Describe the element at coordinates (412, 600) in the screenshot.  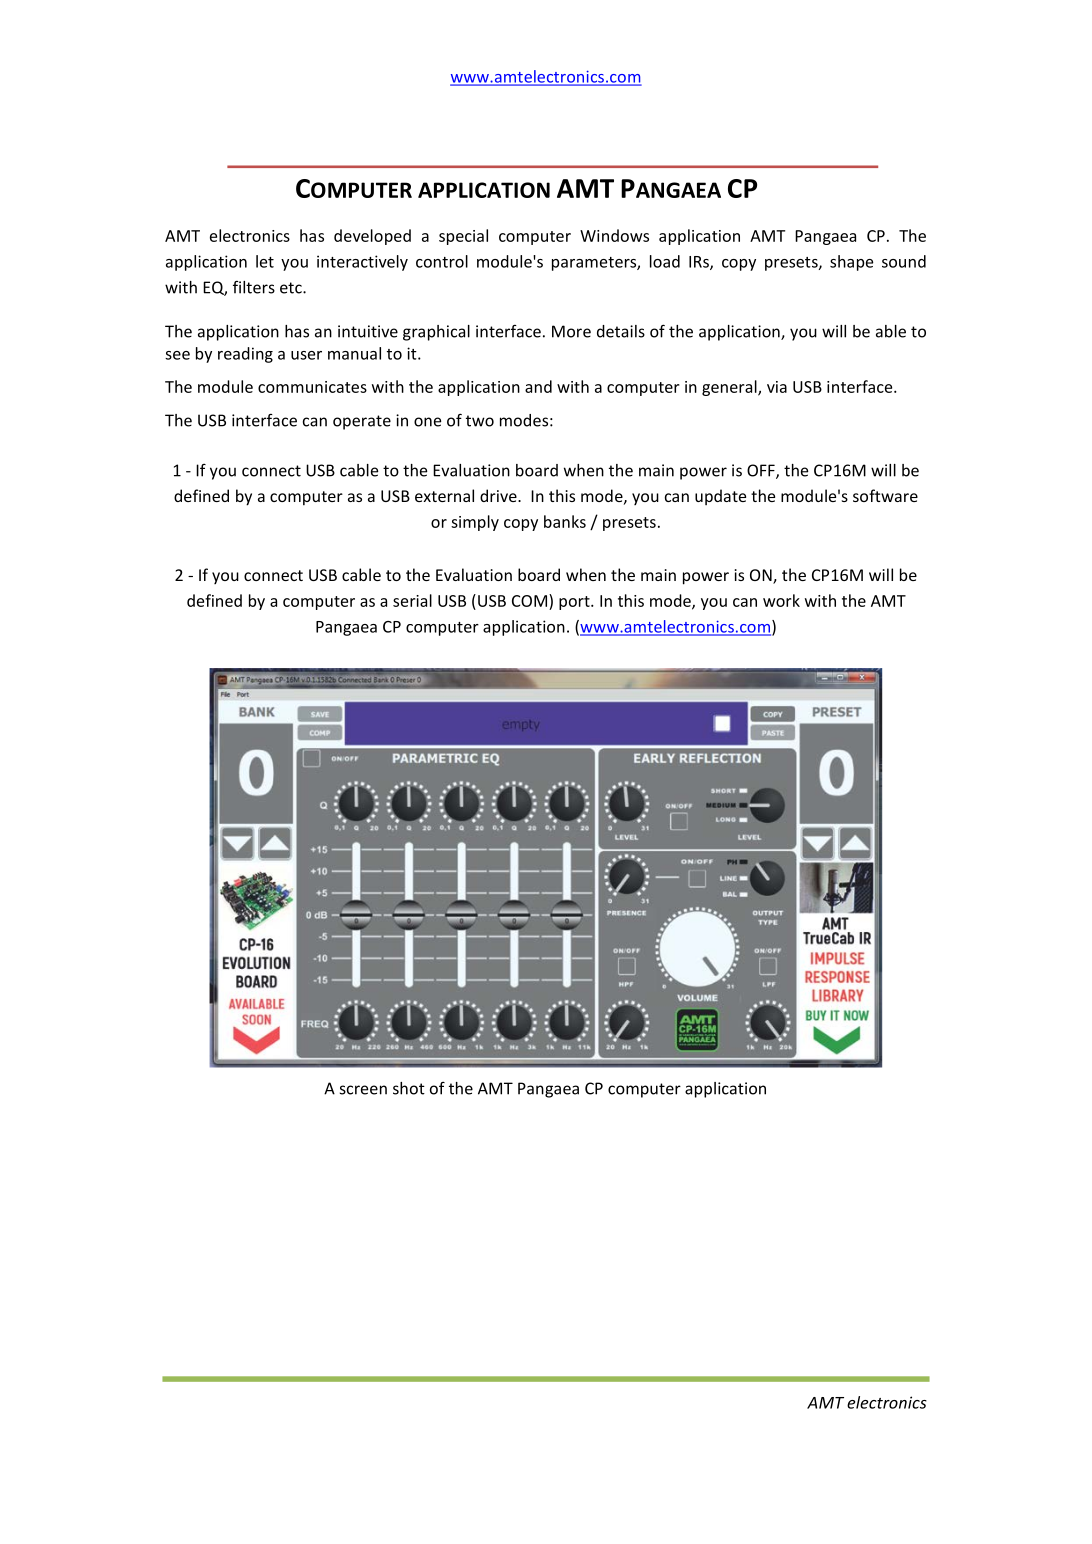
I see `serial` at that location.
